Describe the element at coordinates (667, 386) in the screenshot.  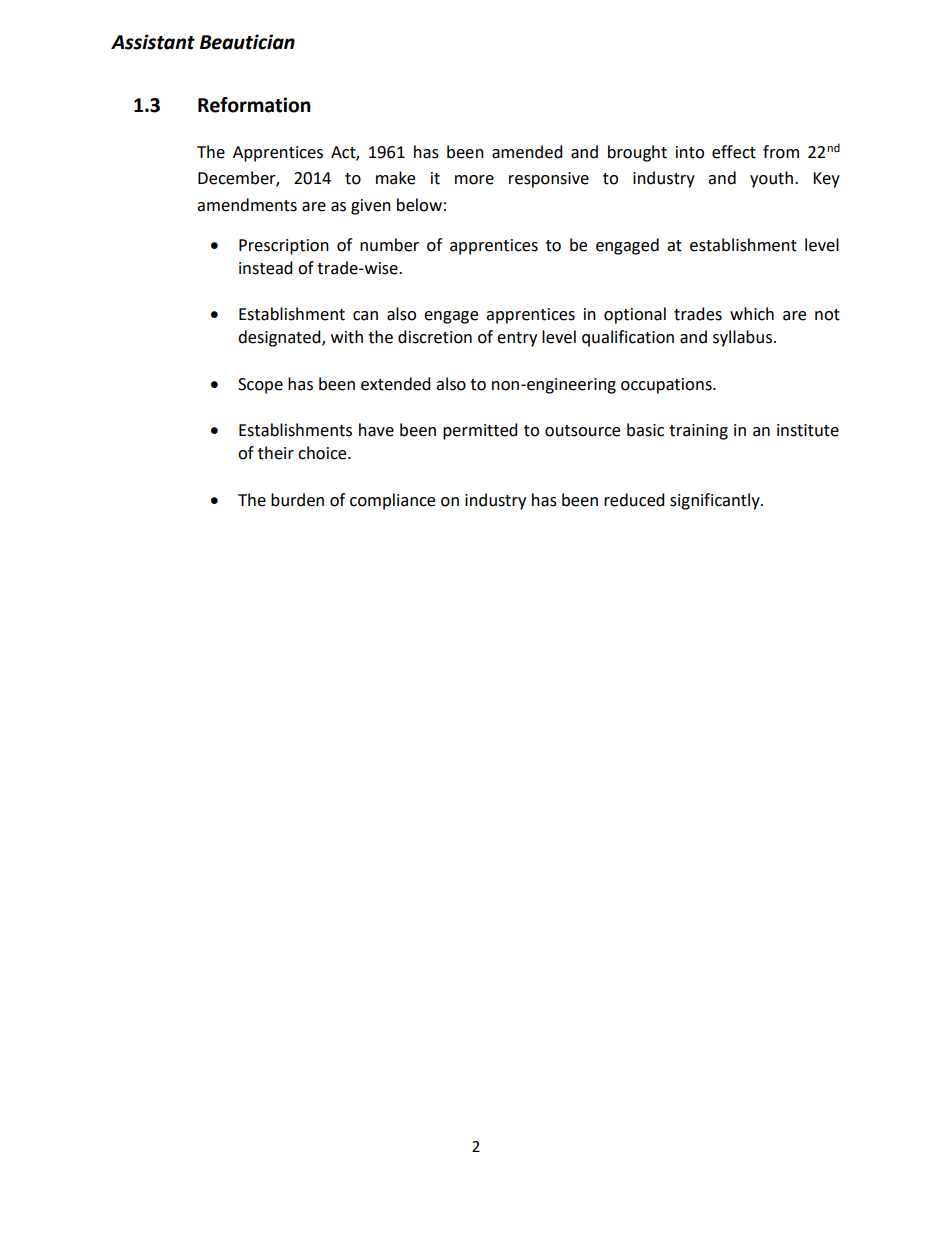
I see `occupations` at that location.
